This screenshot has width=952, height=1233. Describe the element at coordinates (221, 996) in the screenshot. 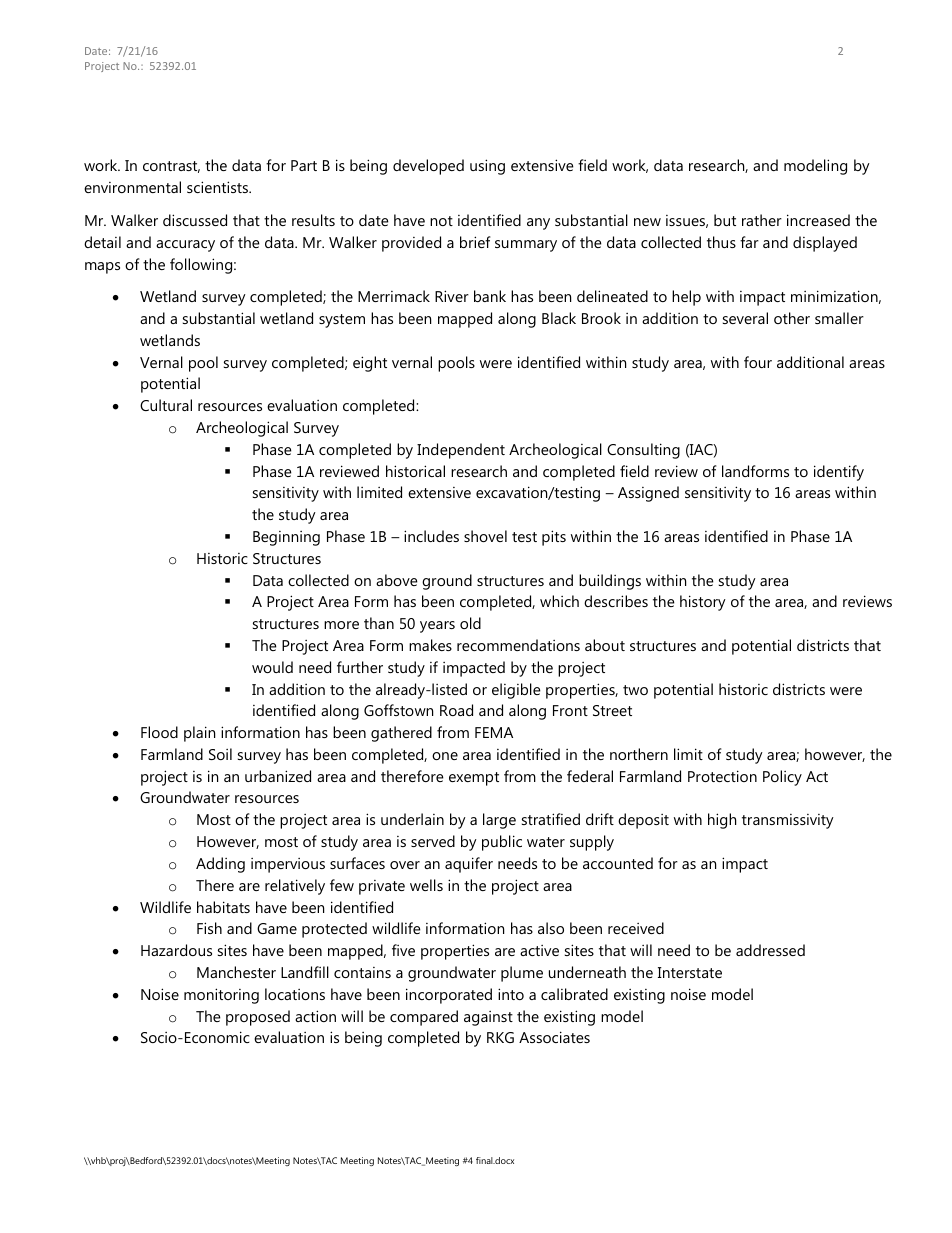

I see `monitoring` at that location.
